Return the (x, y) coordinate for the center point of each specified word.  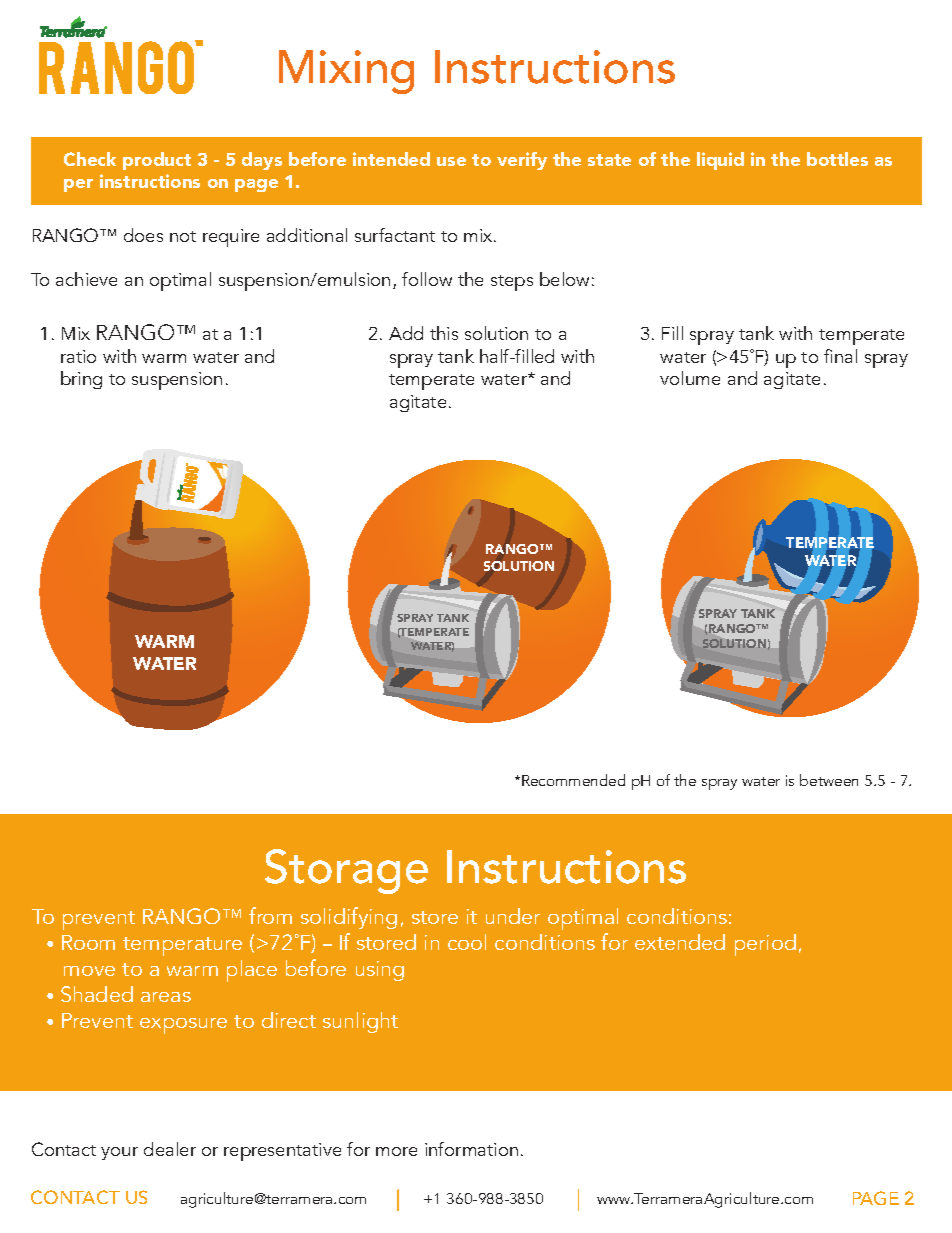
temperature (182, 946)
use (451, 161)
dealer (170, 1149)
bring (81, 380)
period (765, 945)
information (471, 1149)
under (513, 916)
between (829, 780)
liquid (720, 161)
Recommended (573, 780)
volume (690, 378)
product (157, 161)
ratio (78, 356)
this (444, 333)
